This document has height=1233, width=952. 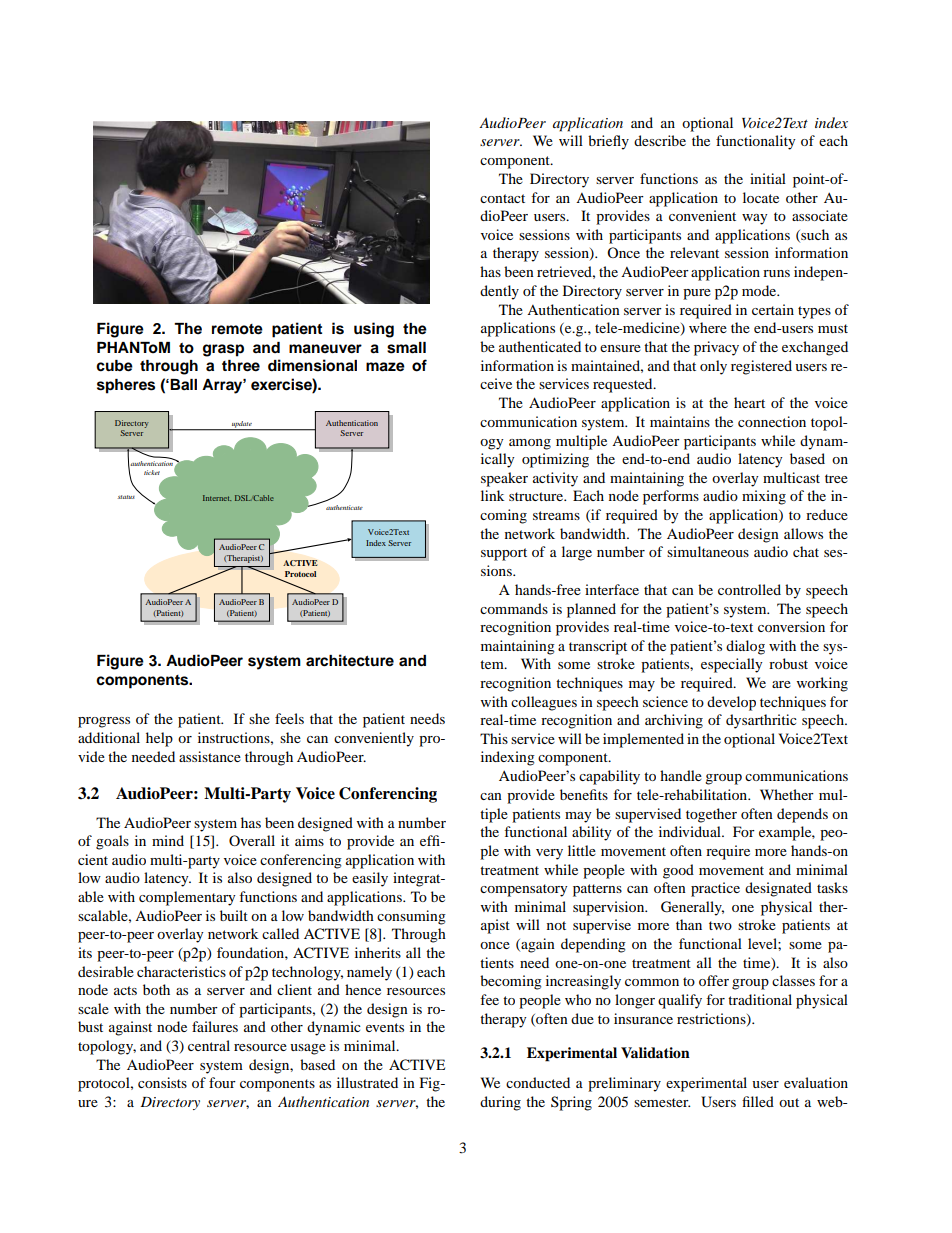 What do you see at coordinates (549, 854) in the document?
I see `very` at bounding box center [549, 854].
